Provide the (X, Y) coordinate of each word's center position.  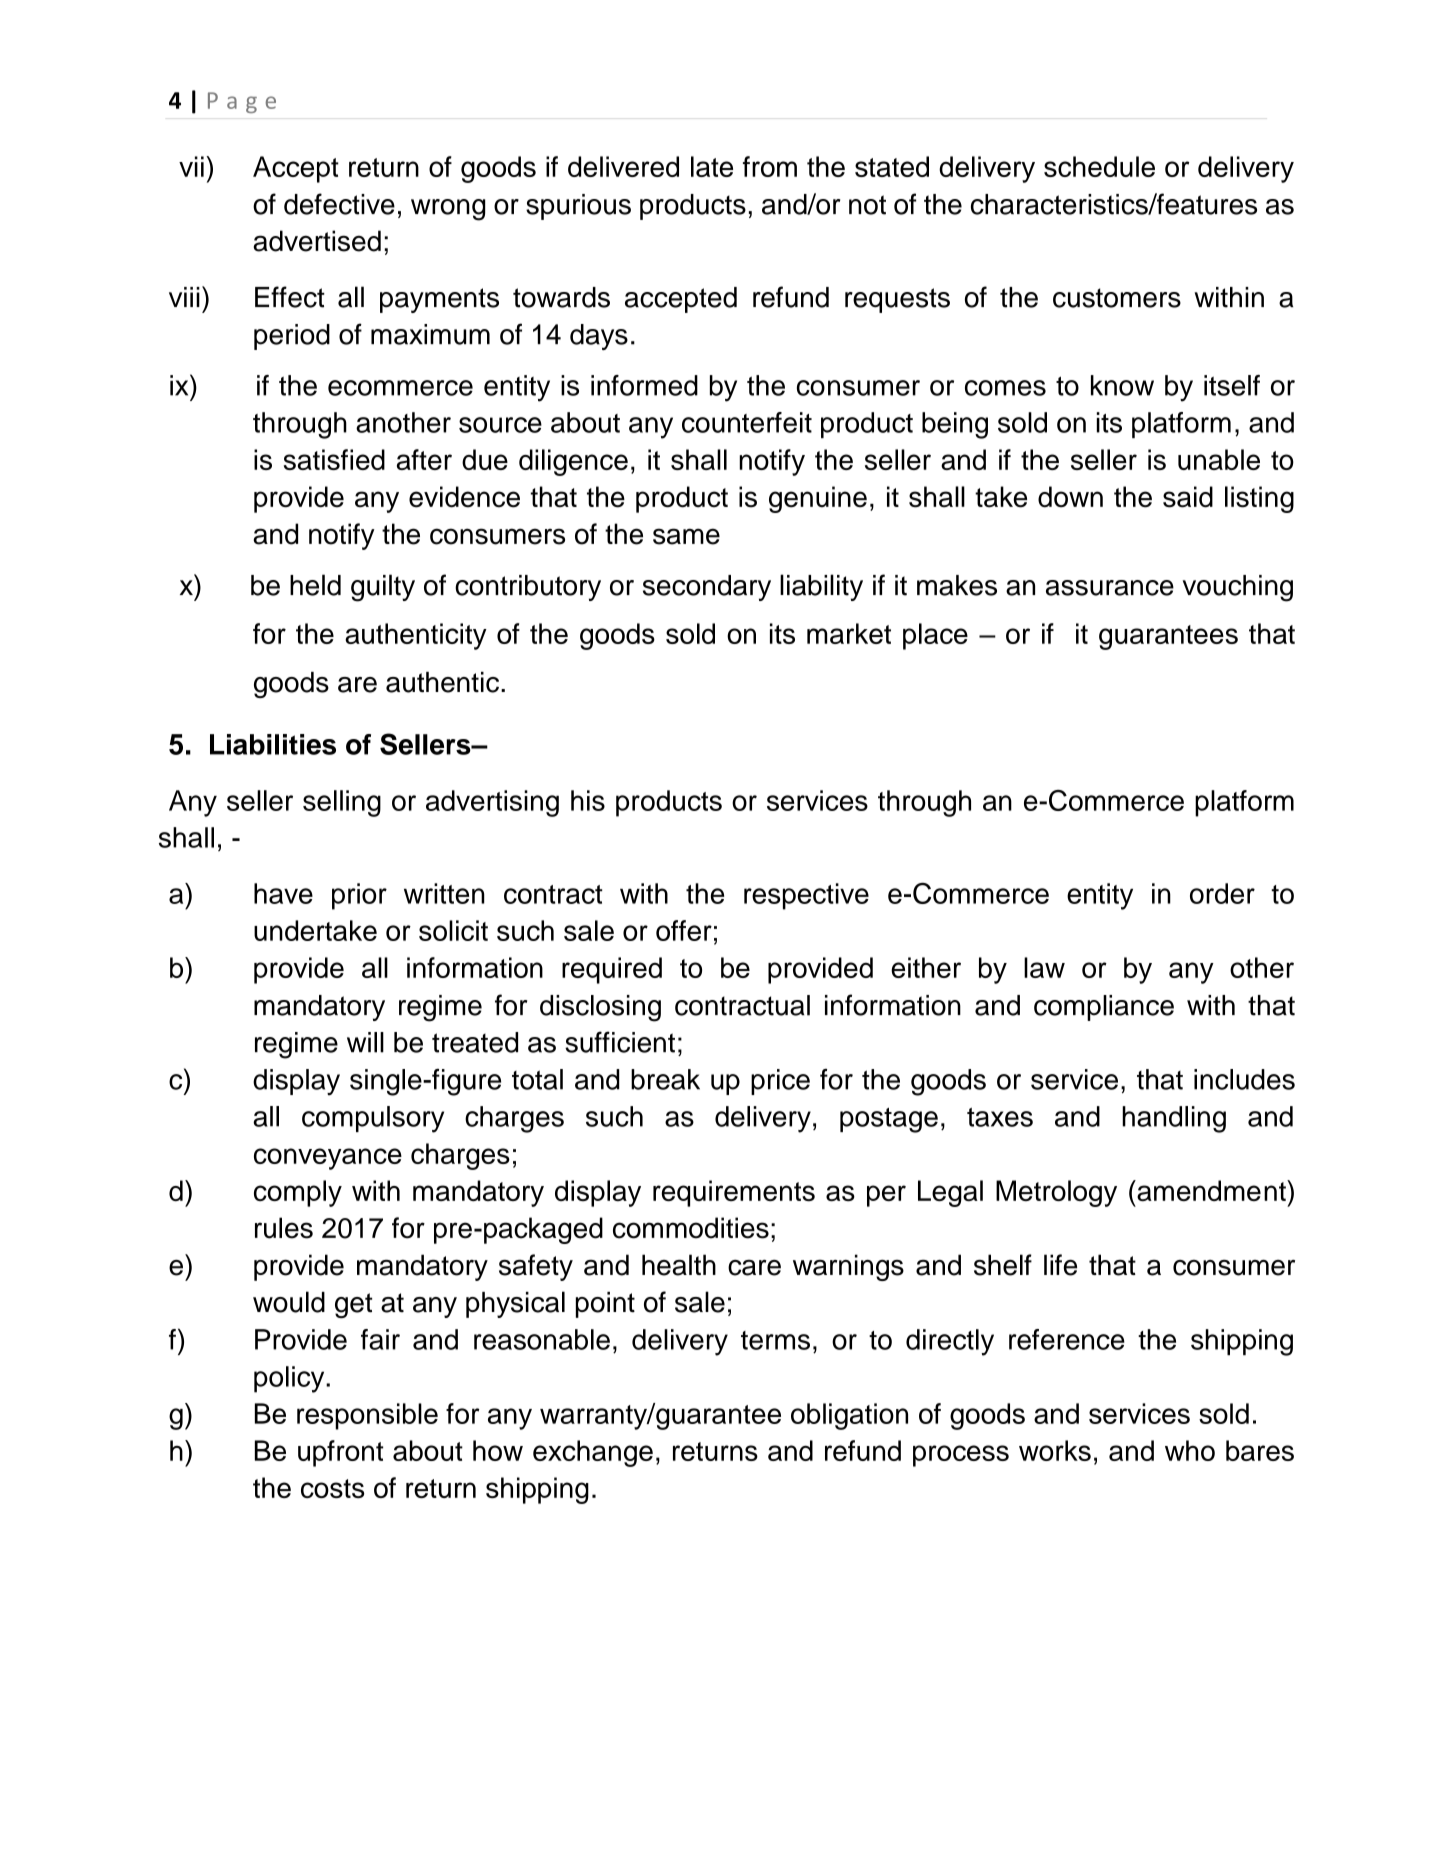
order (1222, 893)
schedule (1099, 166)
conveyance (328, 1159)
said (1188, 497)
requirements (734, 1193)
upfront (340, 1453)
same (686, 536)
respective (806, 896)
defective (339, 204)
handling (1174, 1119)
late (712, 166)
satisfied (334, 459)
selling (342, 803)
